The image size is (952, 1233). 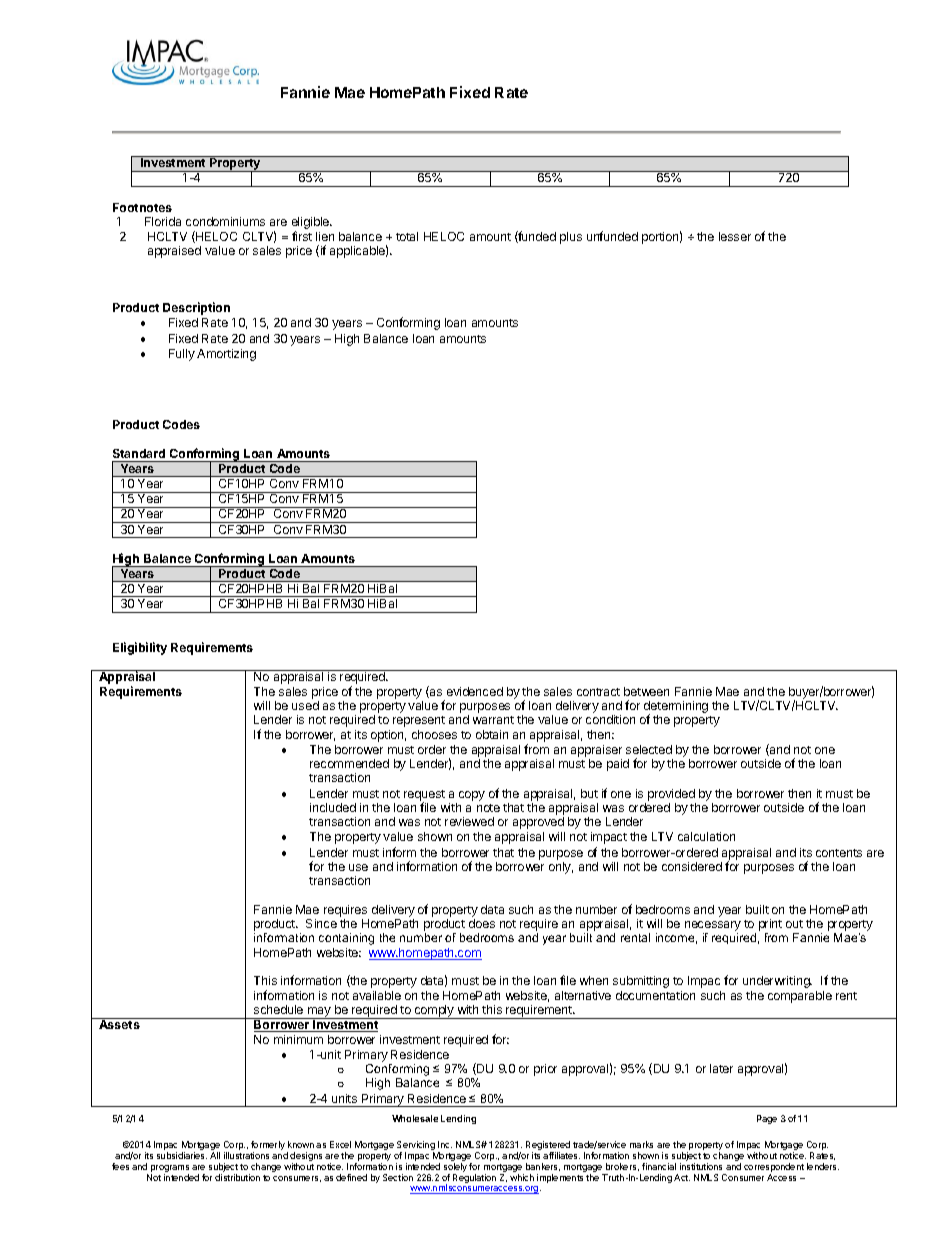 What do you see at coordinates (174, 252) in the image?
I see `appraised` at bounding box center [174, 252].
